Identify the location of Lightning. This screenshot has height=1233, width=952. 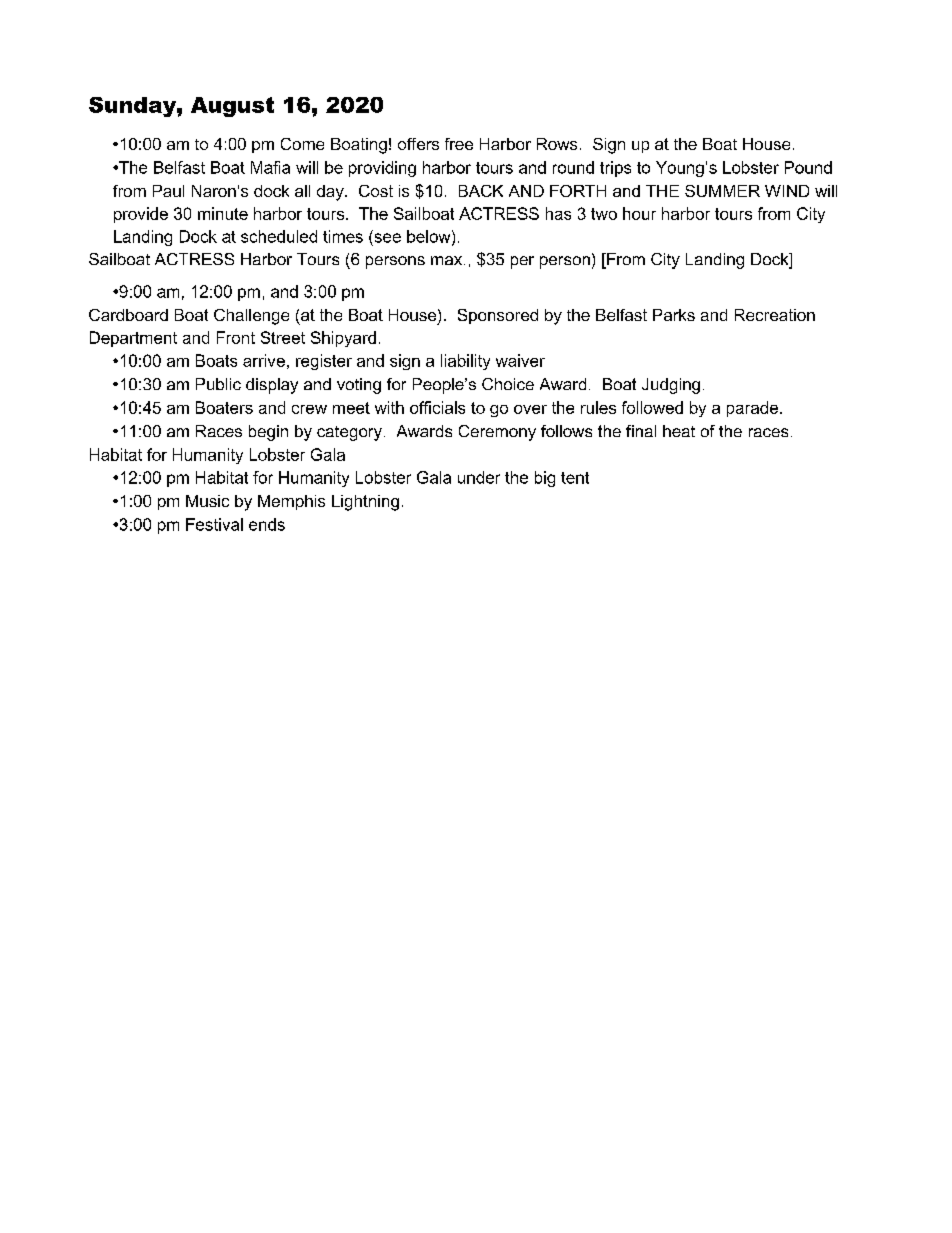
(365, 503).
